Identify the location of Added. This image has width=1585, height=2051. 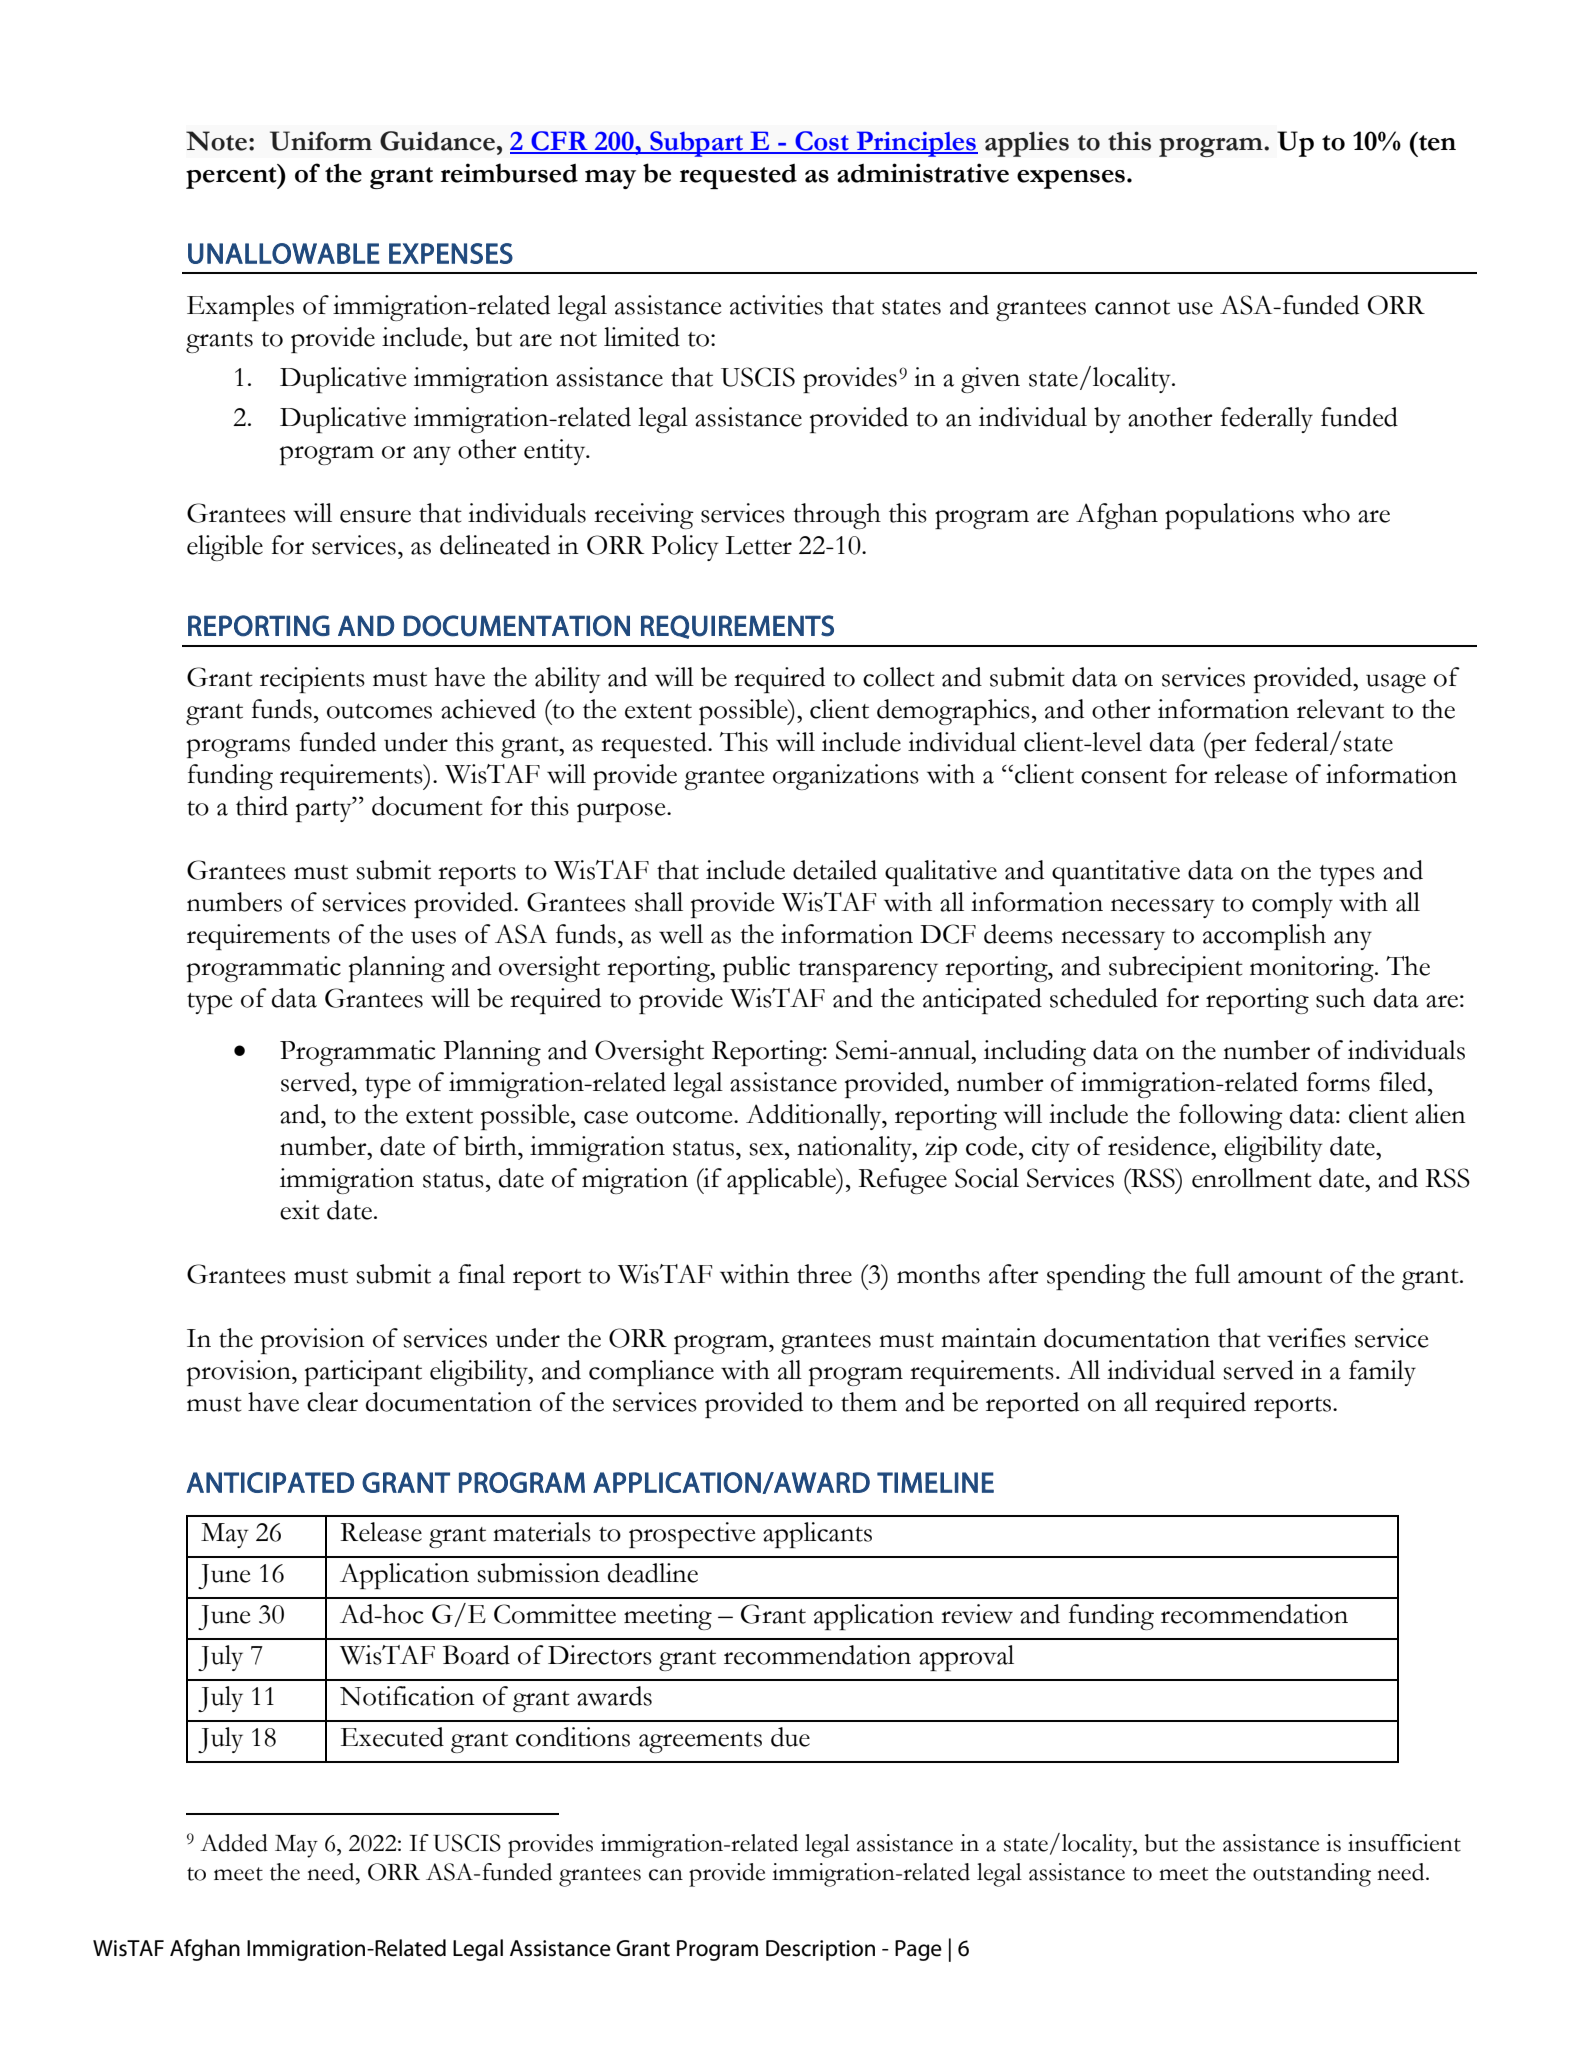
(234, 1843).
